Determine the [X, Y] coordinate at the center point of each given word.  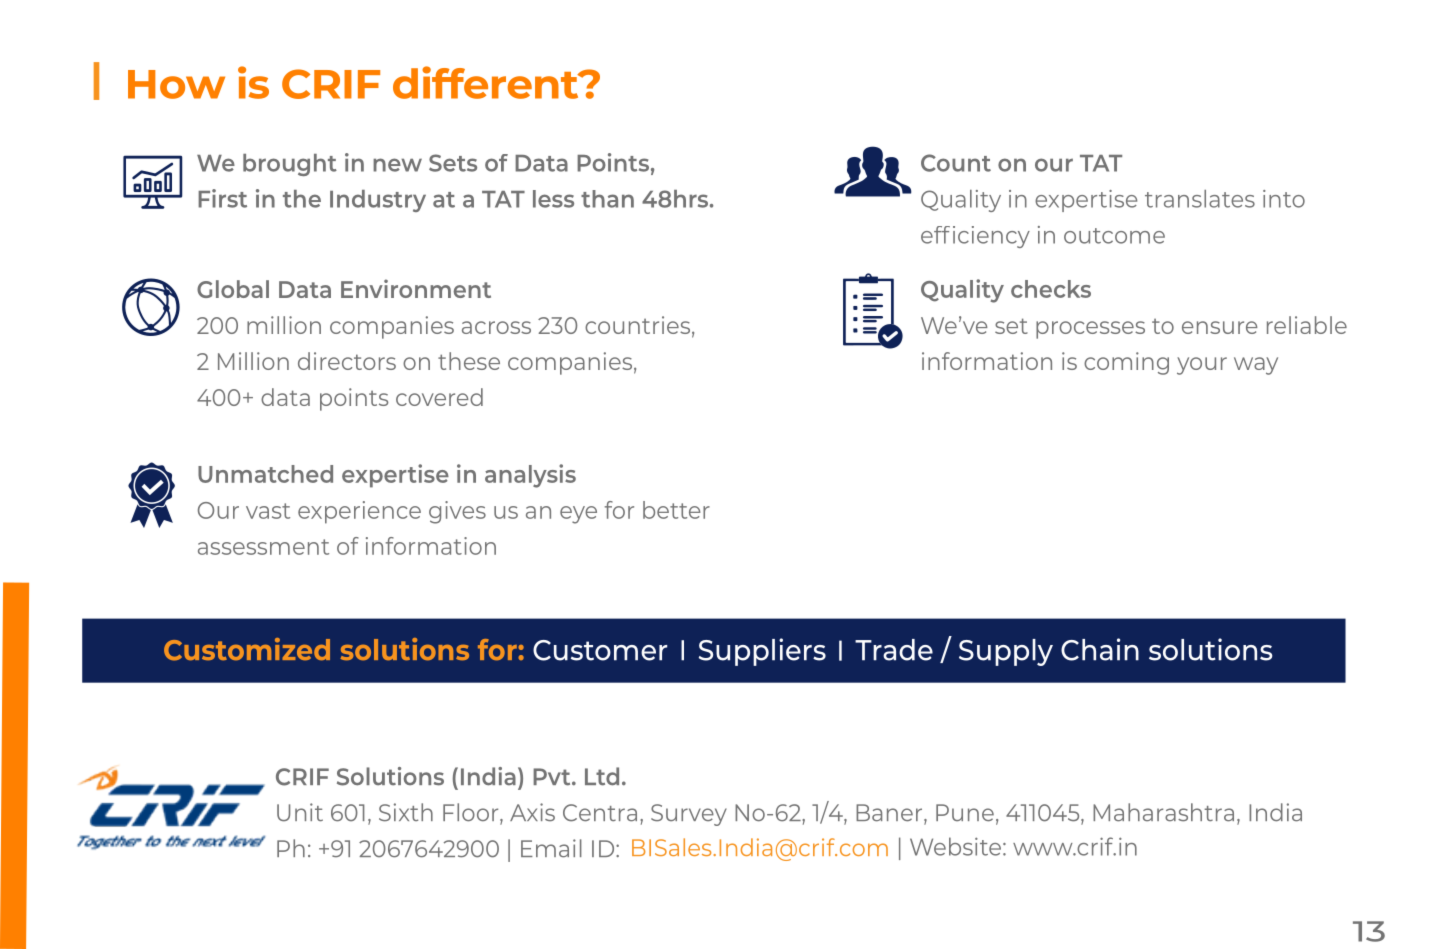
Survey [689, 815]
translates [1200, 199]
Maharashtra [1163, 812]
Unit [300, 812]
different [487, 82]
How [176, 84]
